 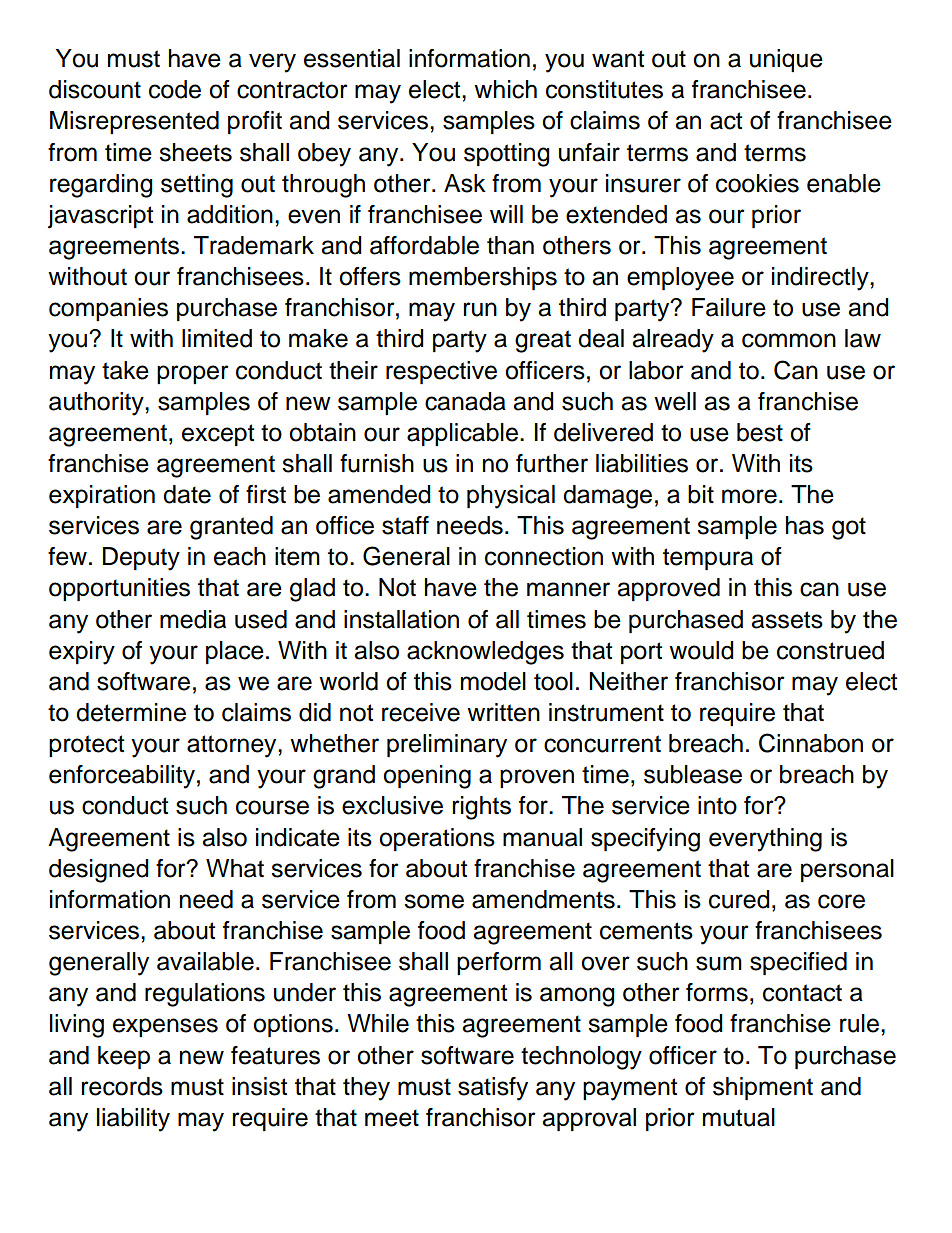 What do you see at coordinates (175, 89) in the screenshot?
I see `code` at bounding box center [175, 89].
